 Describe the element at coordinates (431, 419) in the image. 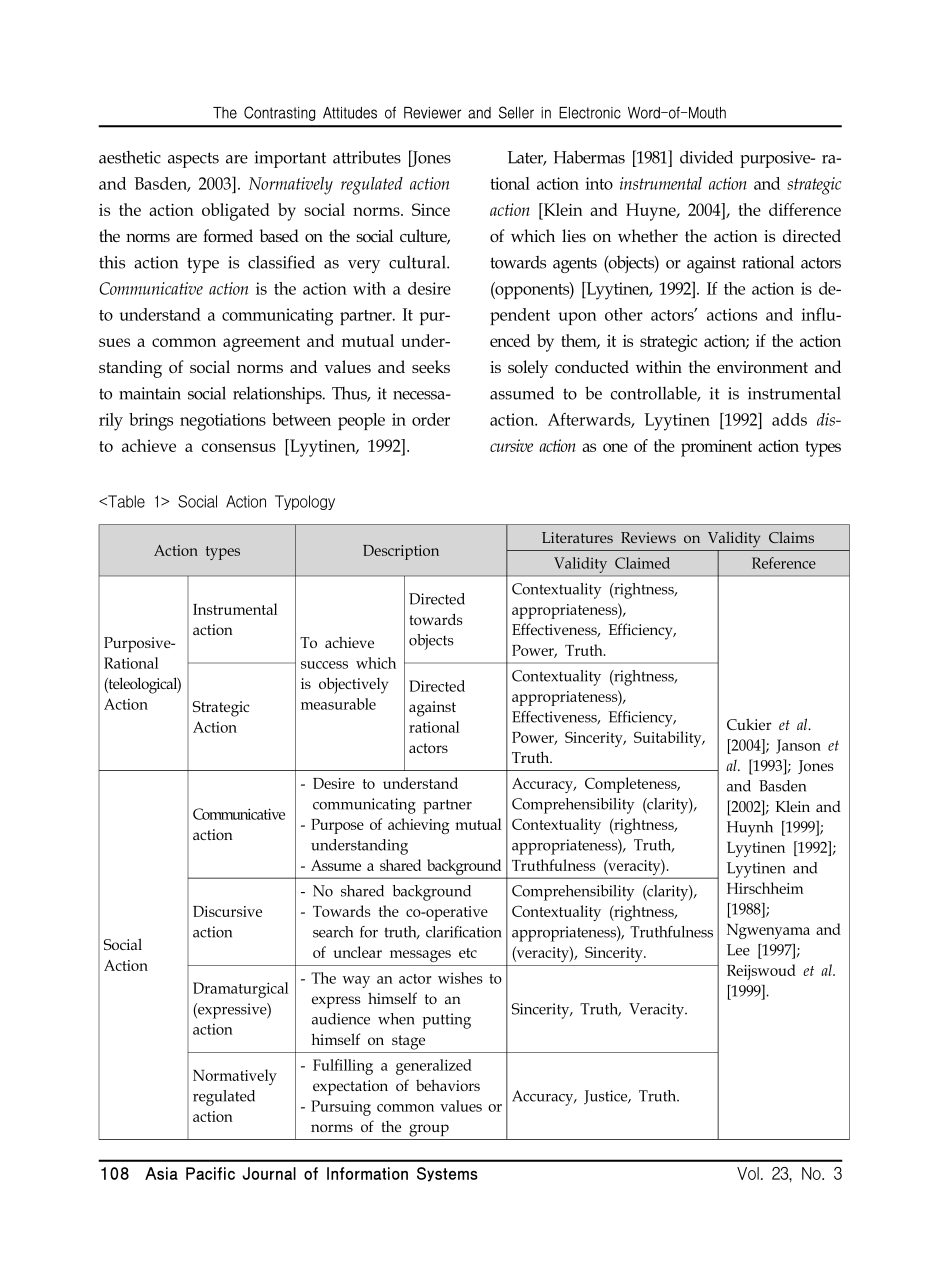

I see `order` at that location.
